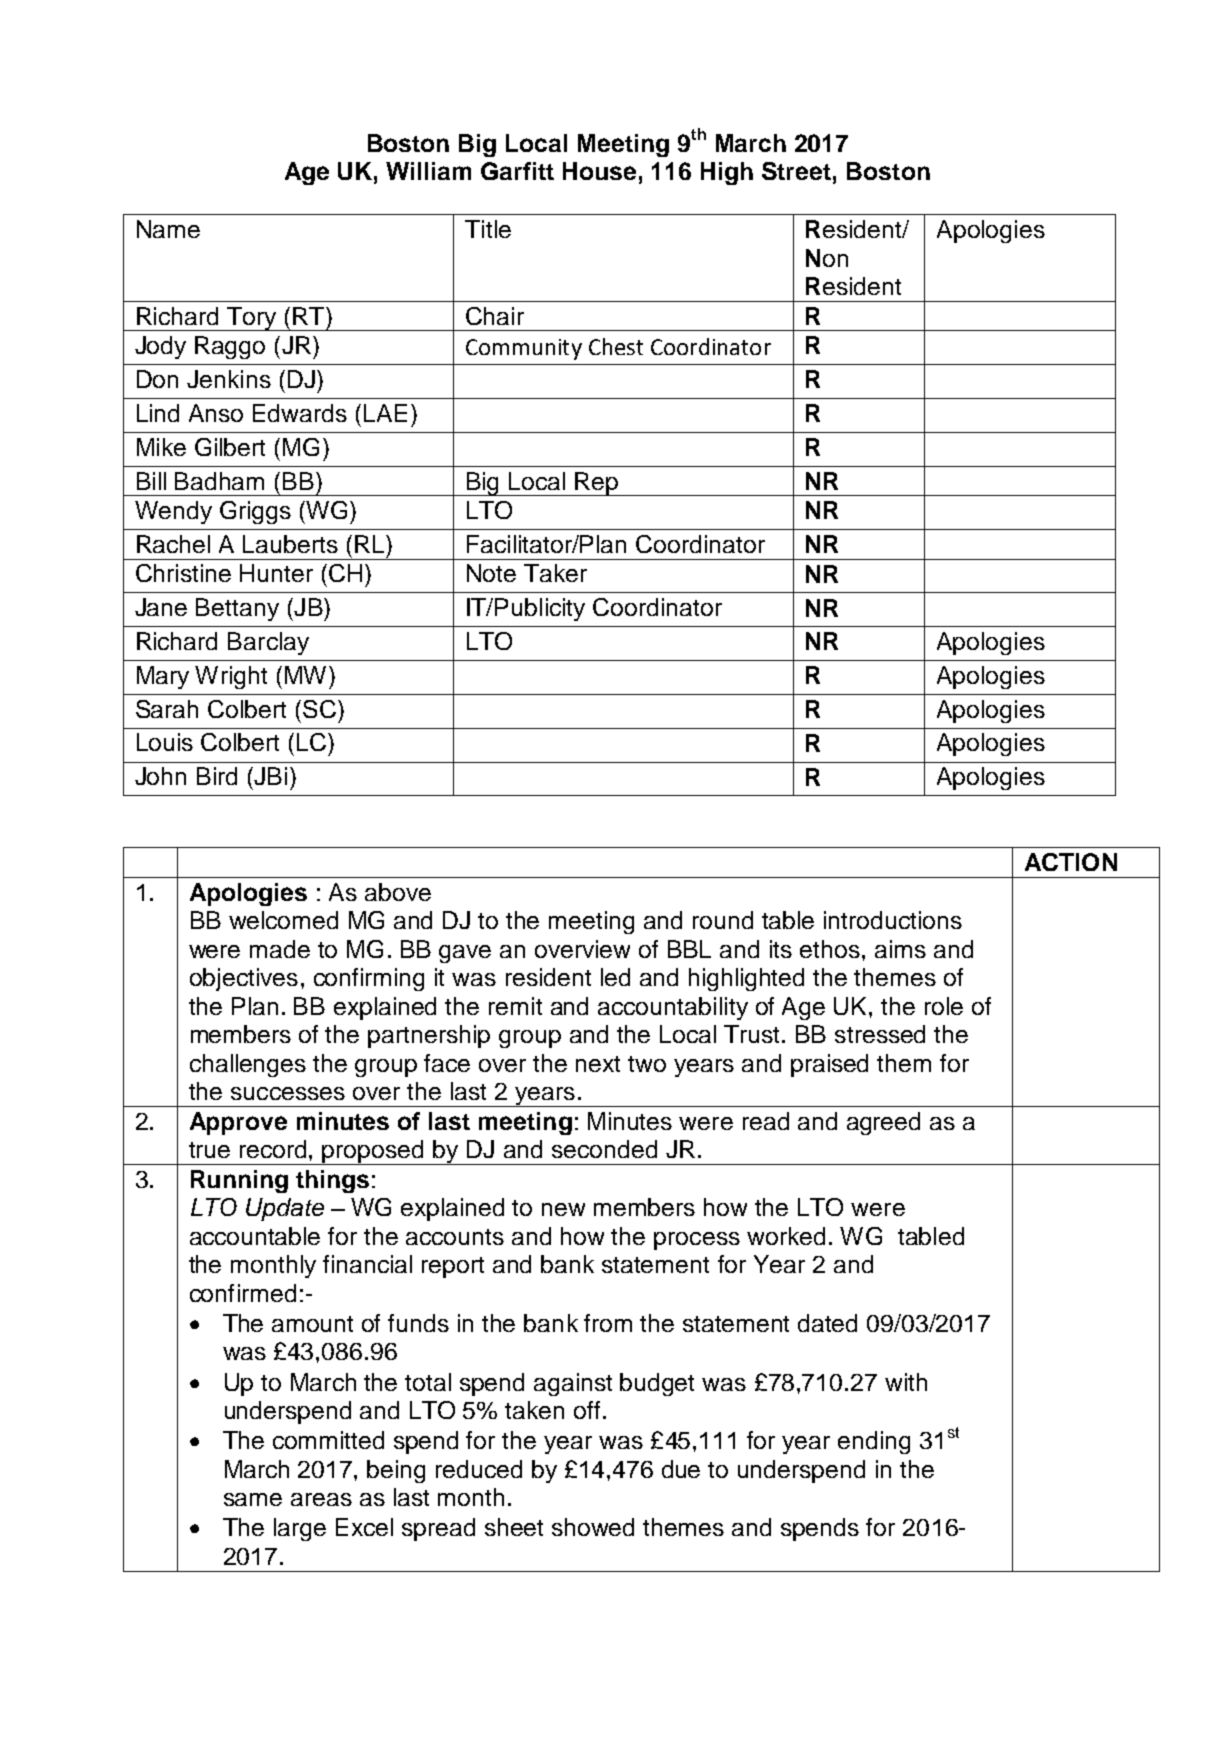  I want to click on Name, so click(168, 229).
